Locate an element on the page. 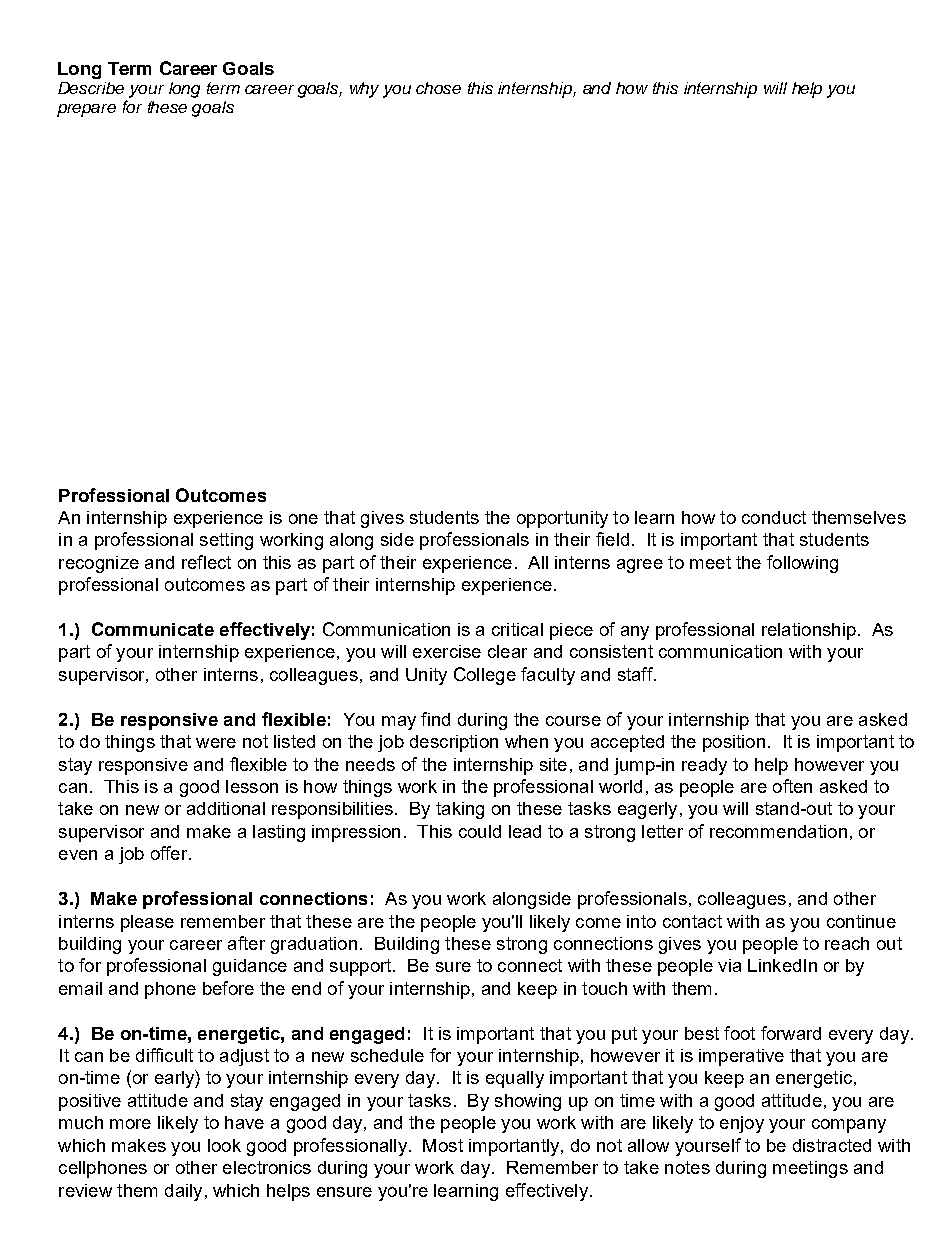 This page has width=952, height=1233. chose is located at coordinates (438, 88).
